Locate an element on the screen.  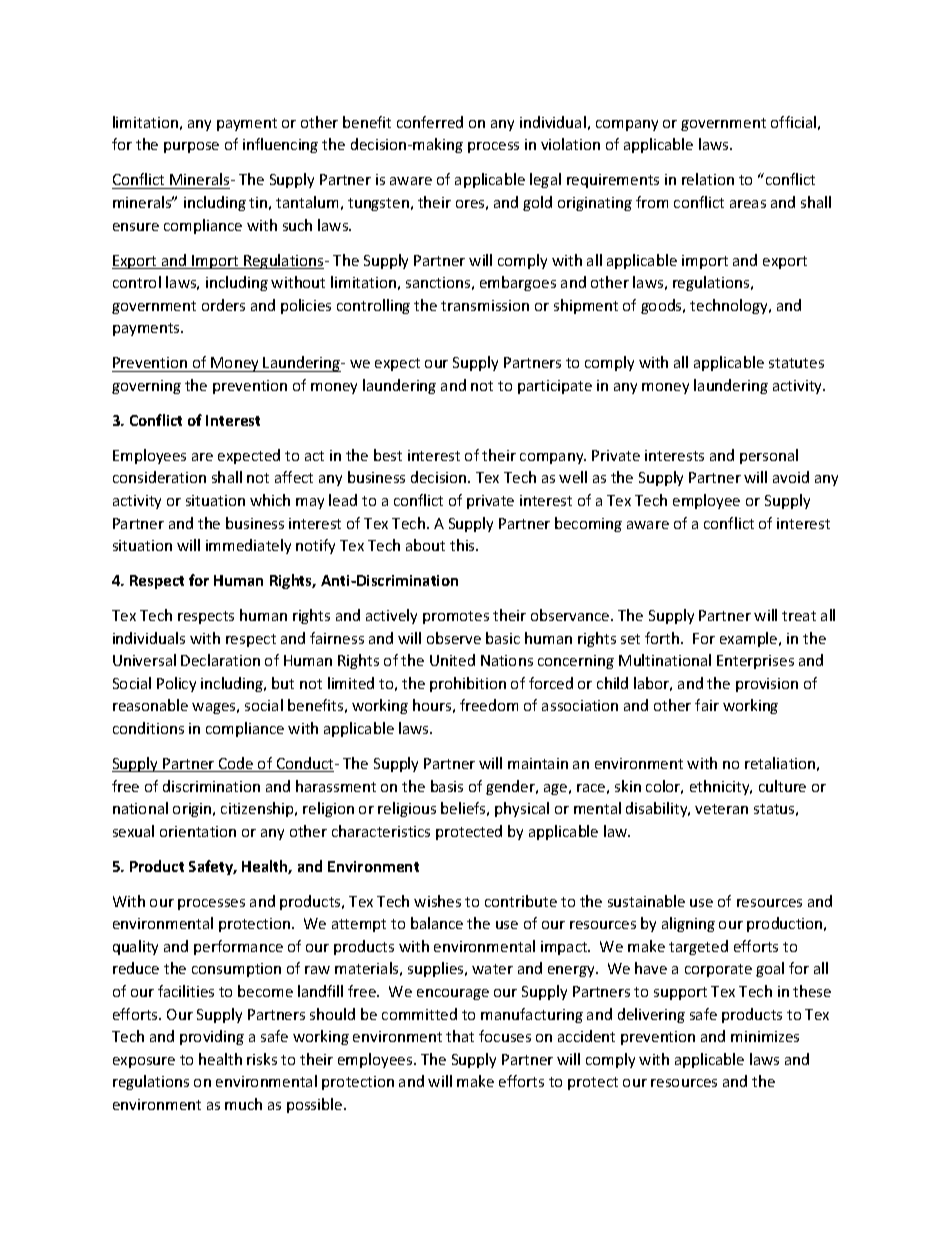
example is located at coordinates (750, 639).
